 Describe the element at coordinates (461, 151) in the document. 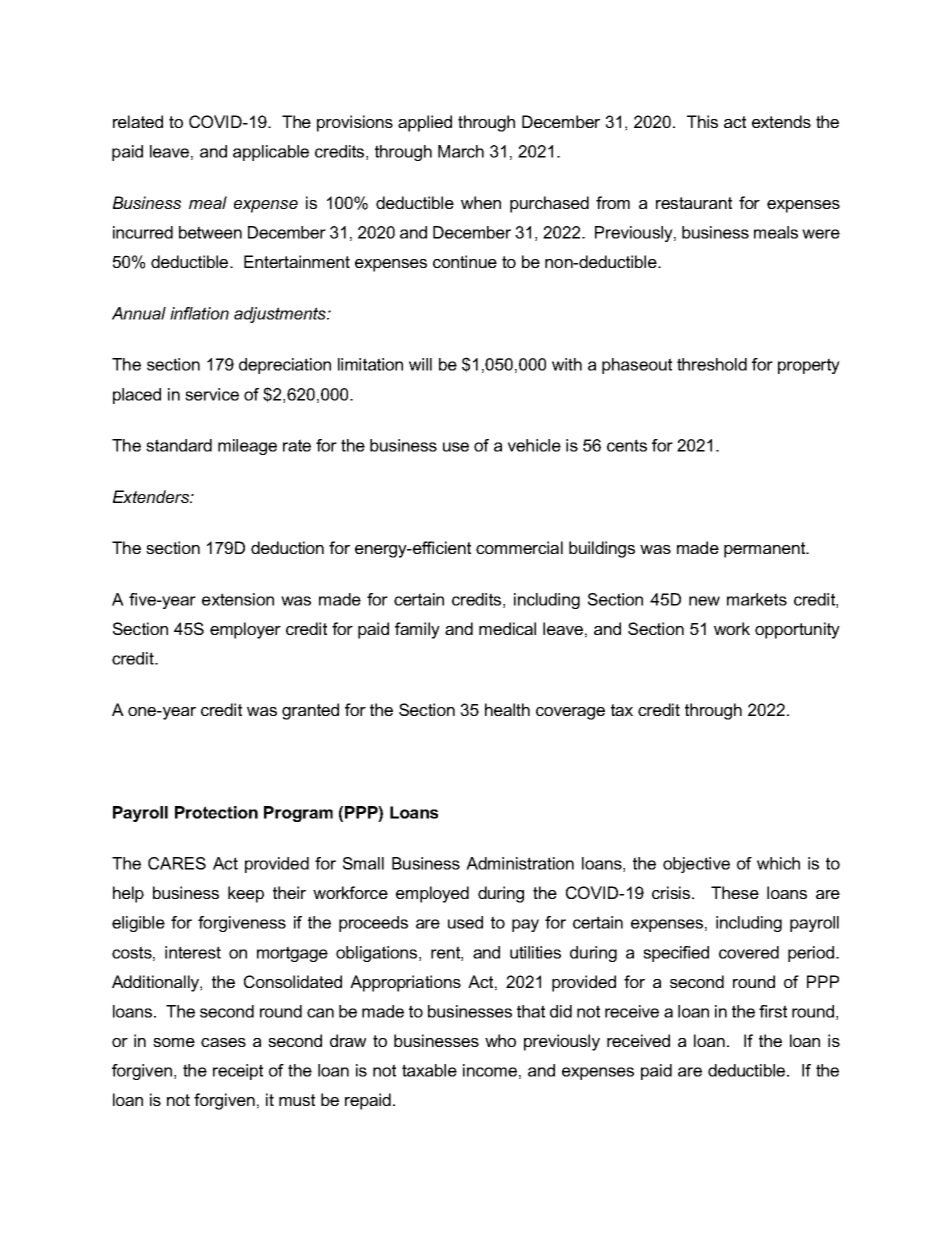

I see `March` at that location.
